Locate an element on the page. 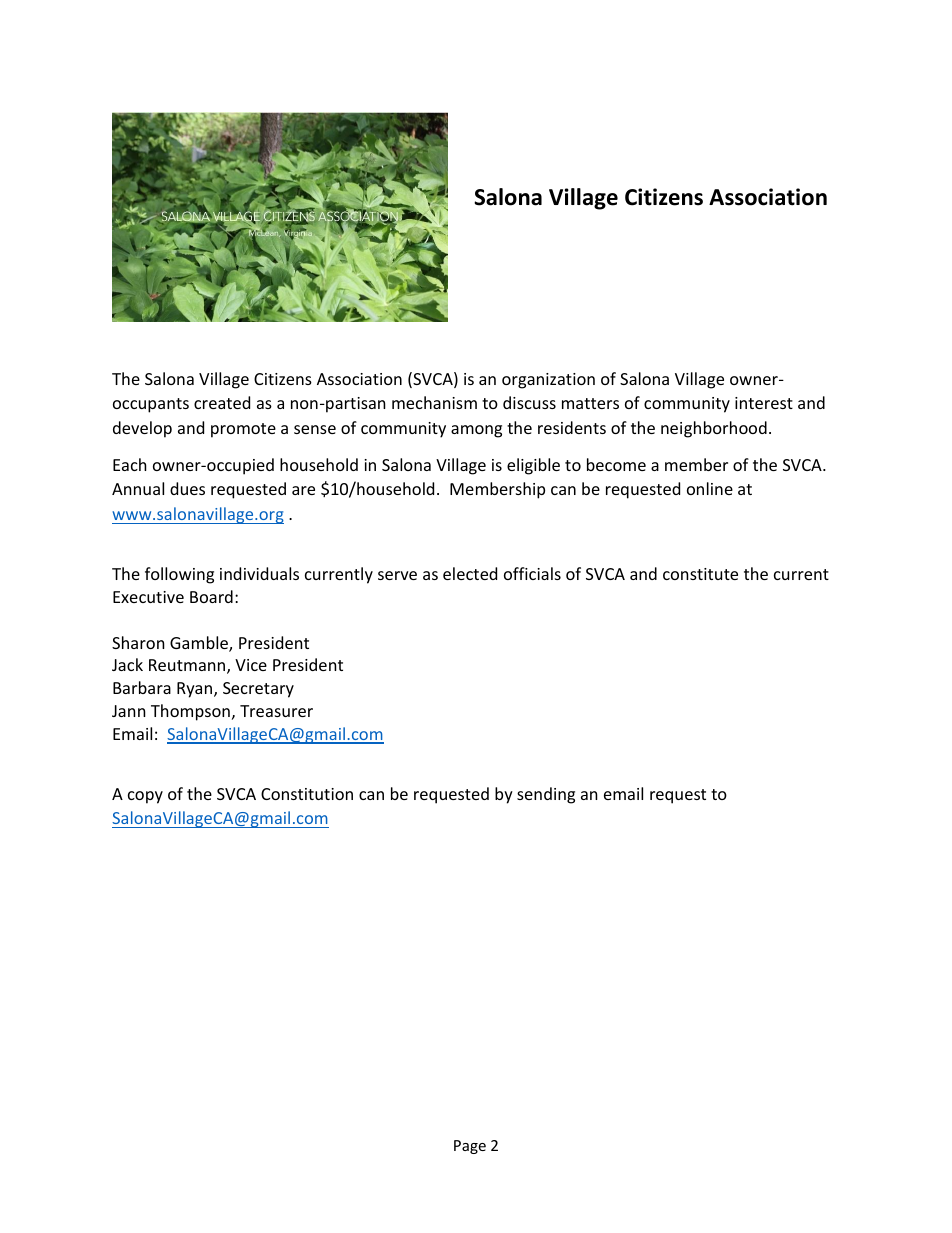  promote is located at coordinates (243, 430).
